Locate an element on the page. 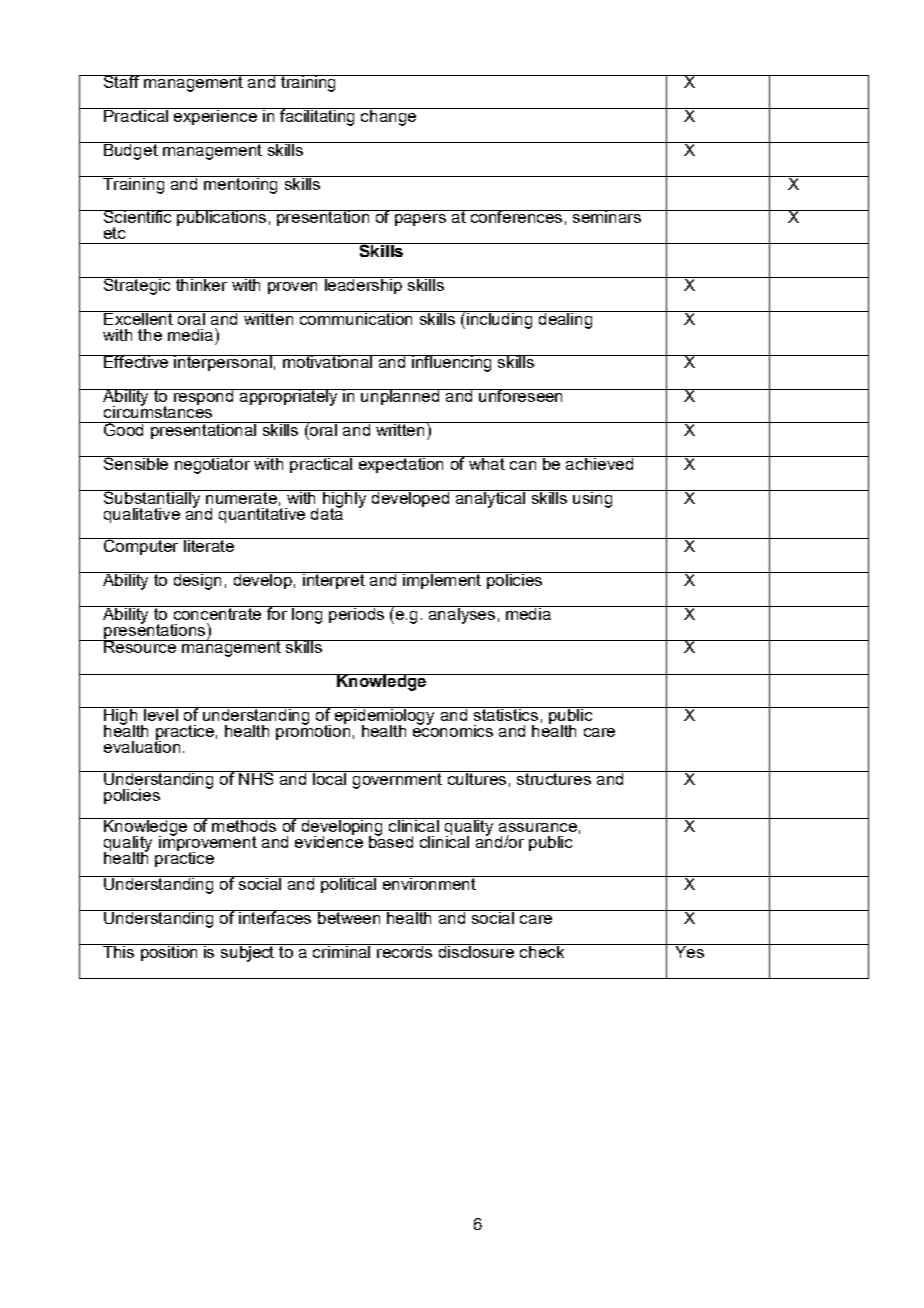  expectation is located at coordinates (401, 464).
